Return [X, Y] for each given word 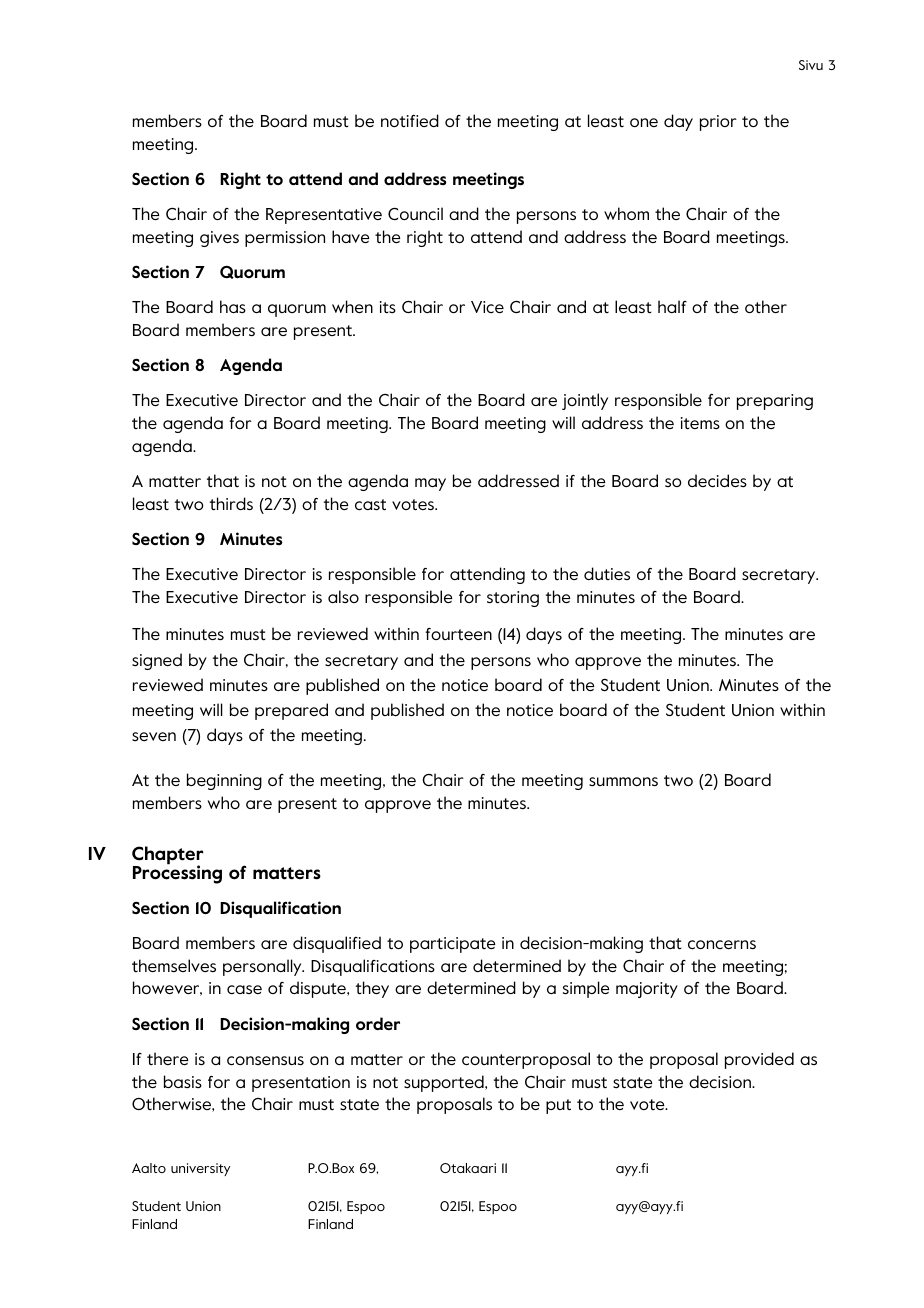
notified [410, 121]
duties [607, 573]
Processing [177, 874]
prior [718, 123]
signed [157, 661]
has [233, 306]
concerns [722, 945]
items [700, 423]
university [200, 1169]
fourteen [459, 634]
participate [453, 945]
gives [219, 239]
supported [445, 1083]
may [430, 484]
